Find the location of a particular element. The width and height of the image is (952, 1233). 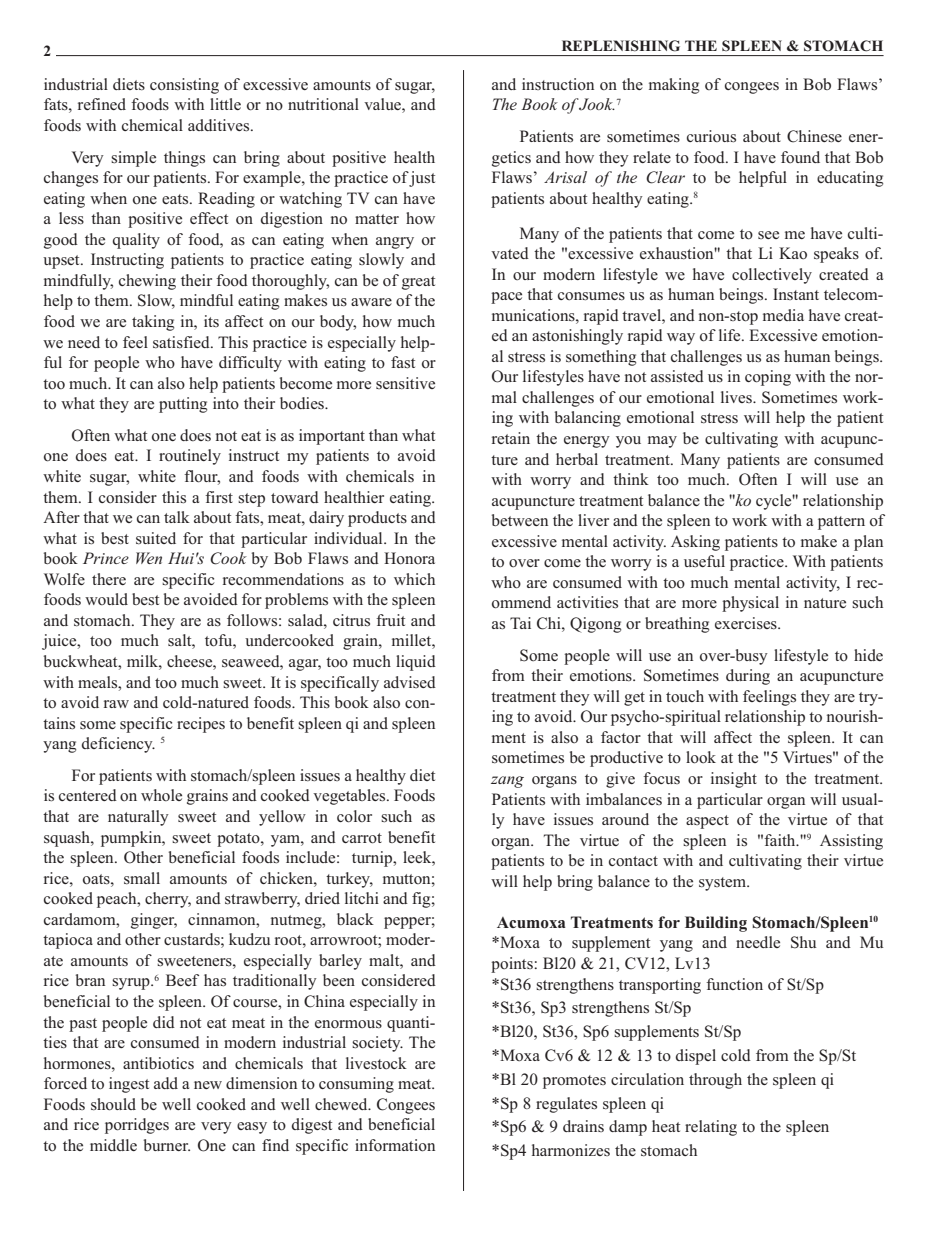

information is located at coordinates (395, 1145).
